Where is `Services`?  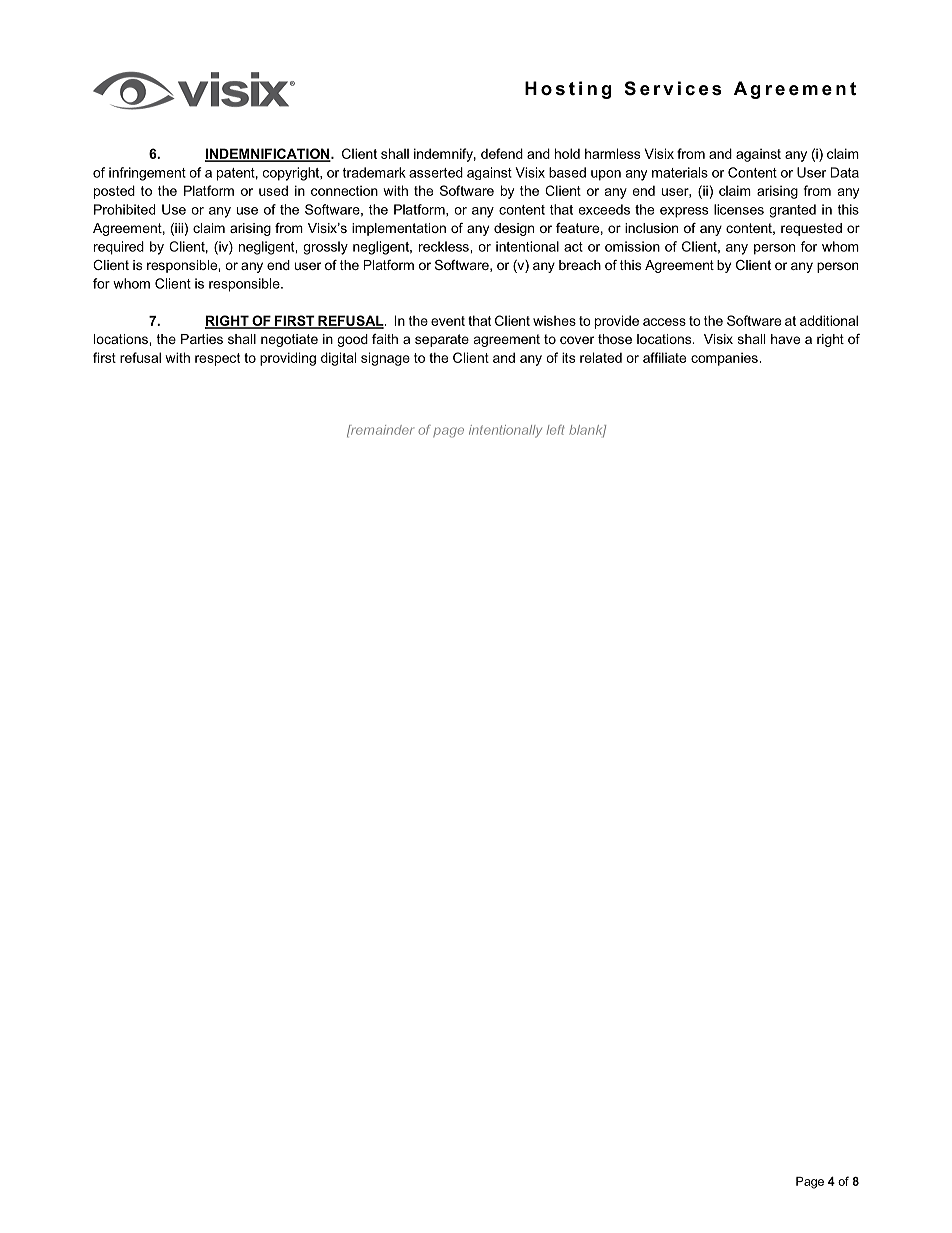
Services is located at coordinates (673, 88).
